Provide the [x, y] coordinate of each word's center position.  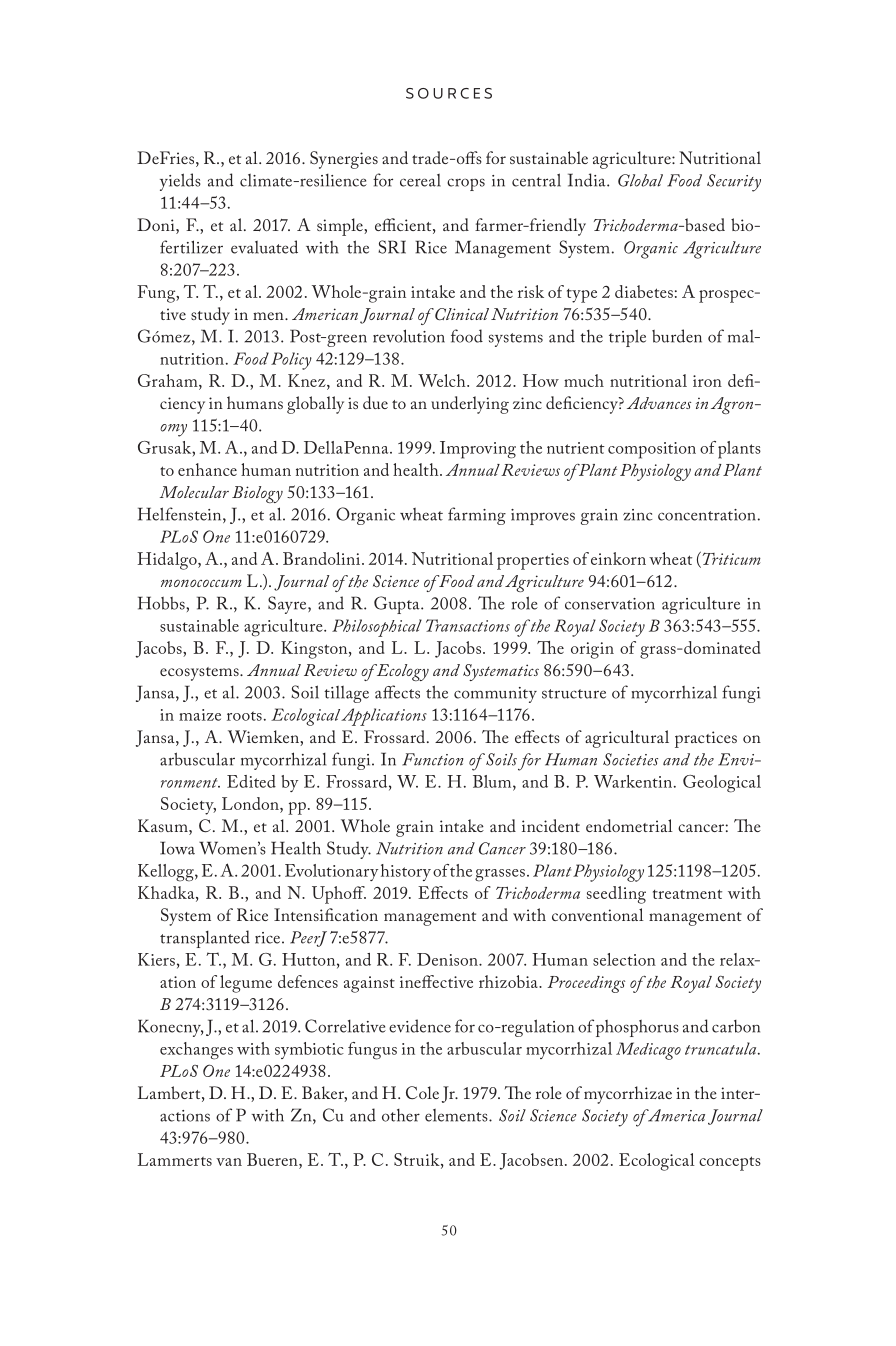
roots [244, 716]
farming [477, 516]
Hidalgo [168, 561]
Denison [448, 959]
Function [432, 759]
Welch [443, 380]
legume [246, 984]
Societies [630, 759]
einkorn [618, 558]
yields [180, 182]
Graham [169, 380]
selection [624, 959]
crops [466, 184]
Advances [659, 403]
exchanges [196, 1051]
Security [734, 183]
